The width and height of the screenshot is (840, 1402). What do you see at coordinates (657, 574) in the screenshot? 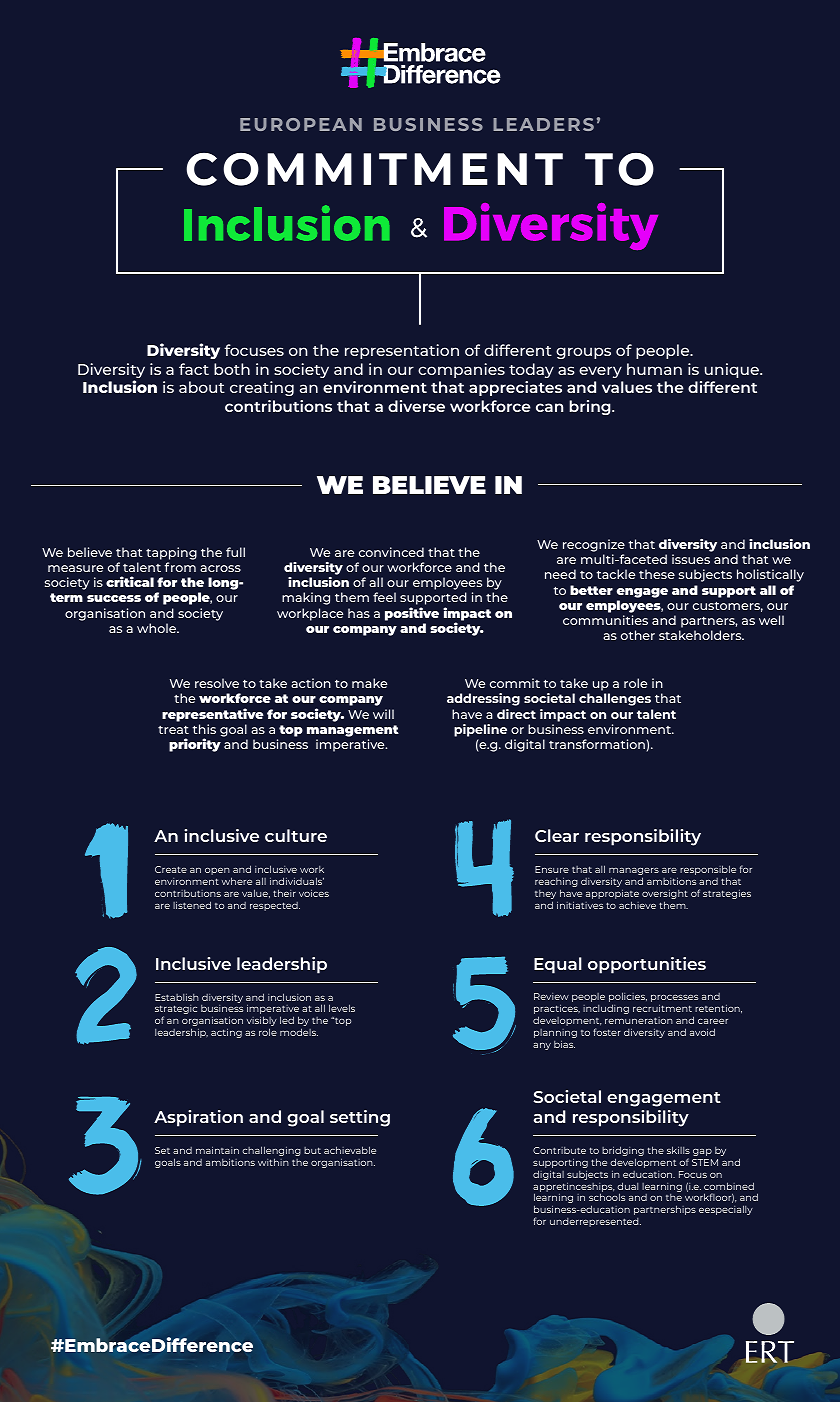
I see `these` at bounding box center [657, 574].
